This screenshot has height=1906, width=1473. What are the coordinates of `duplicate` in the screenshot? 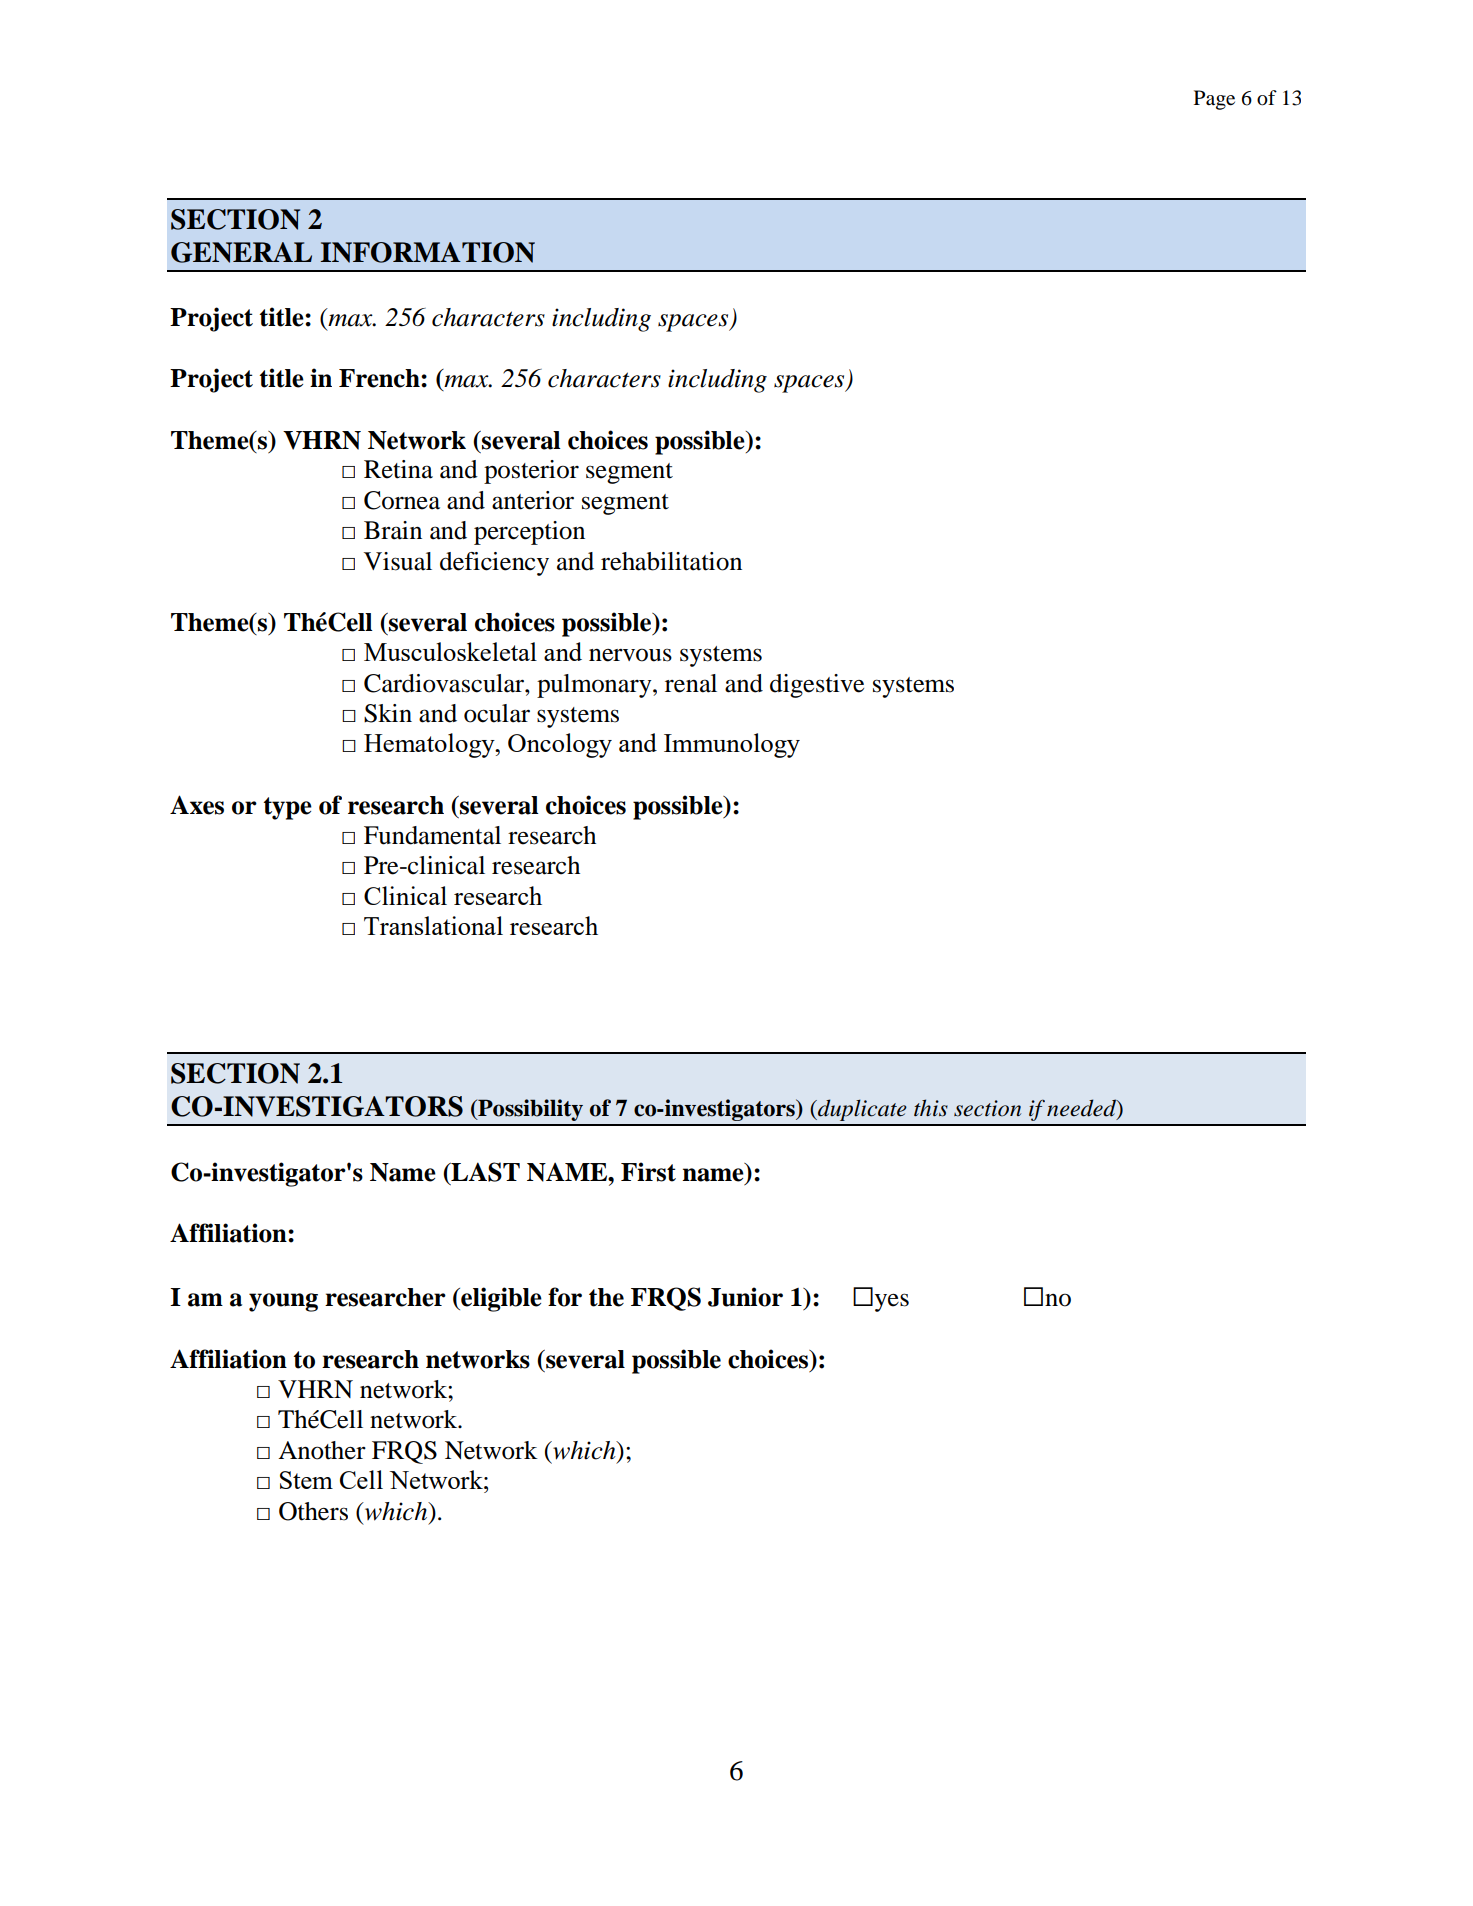 It's located at (861, 1110).
